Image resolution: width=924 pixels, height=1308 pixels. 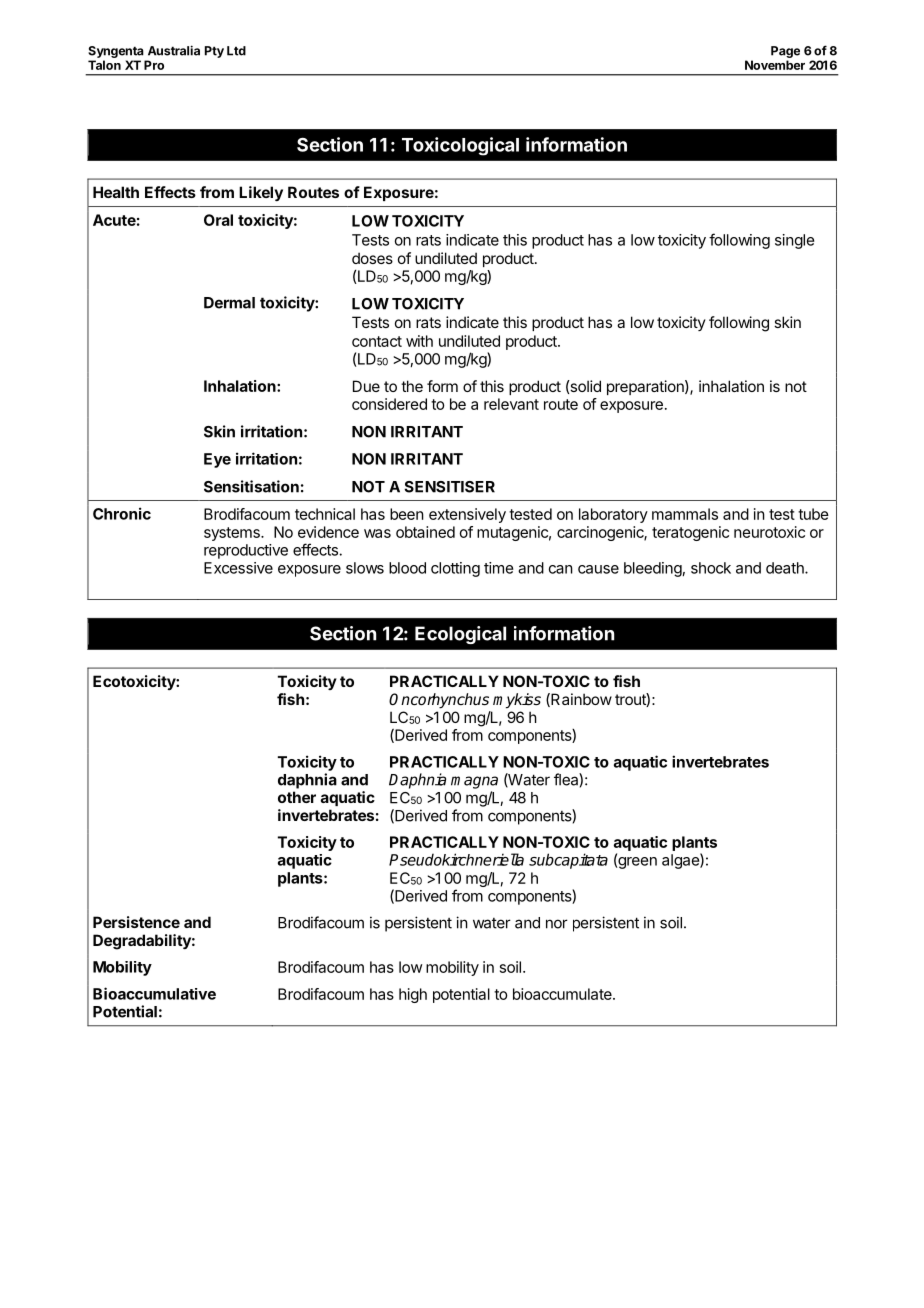 What do you see at coordinates (557, 924) in the screenshot?
I see `nor` at bounding box center [557, 924].
